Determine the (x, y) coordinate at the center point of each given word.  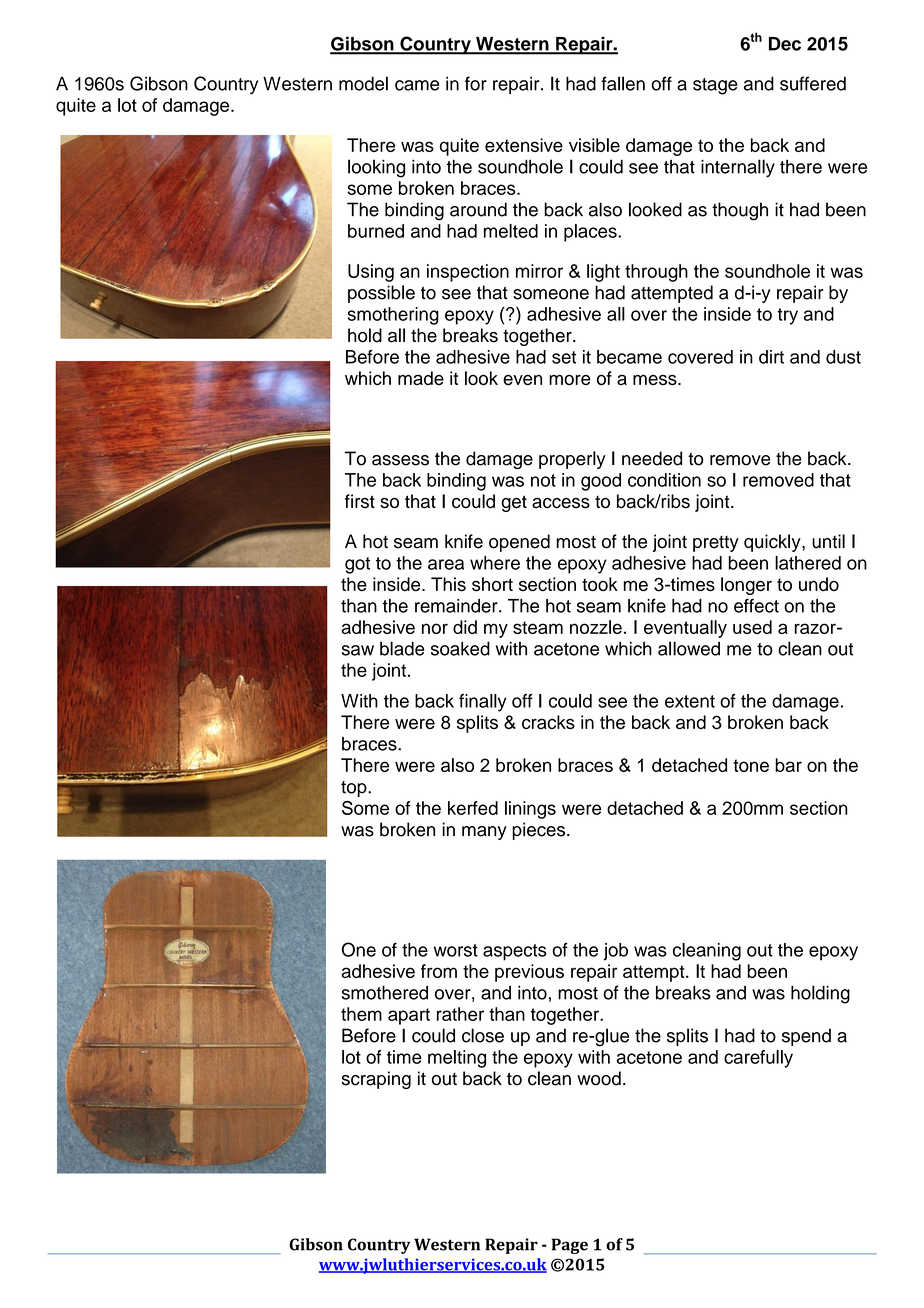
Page (570, 1246)
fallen (623, 83)
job (616, 952)
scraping (376, 1080)
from (439, 971)
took (600, 584)
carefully (758, 1059)
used (752, 627)
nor (435, 628)
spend (806, 1037)
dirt (771, 357)
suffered (813, 83)
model (363, 83)
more (570, 380)
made (421, 378)
